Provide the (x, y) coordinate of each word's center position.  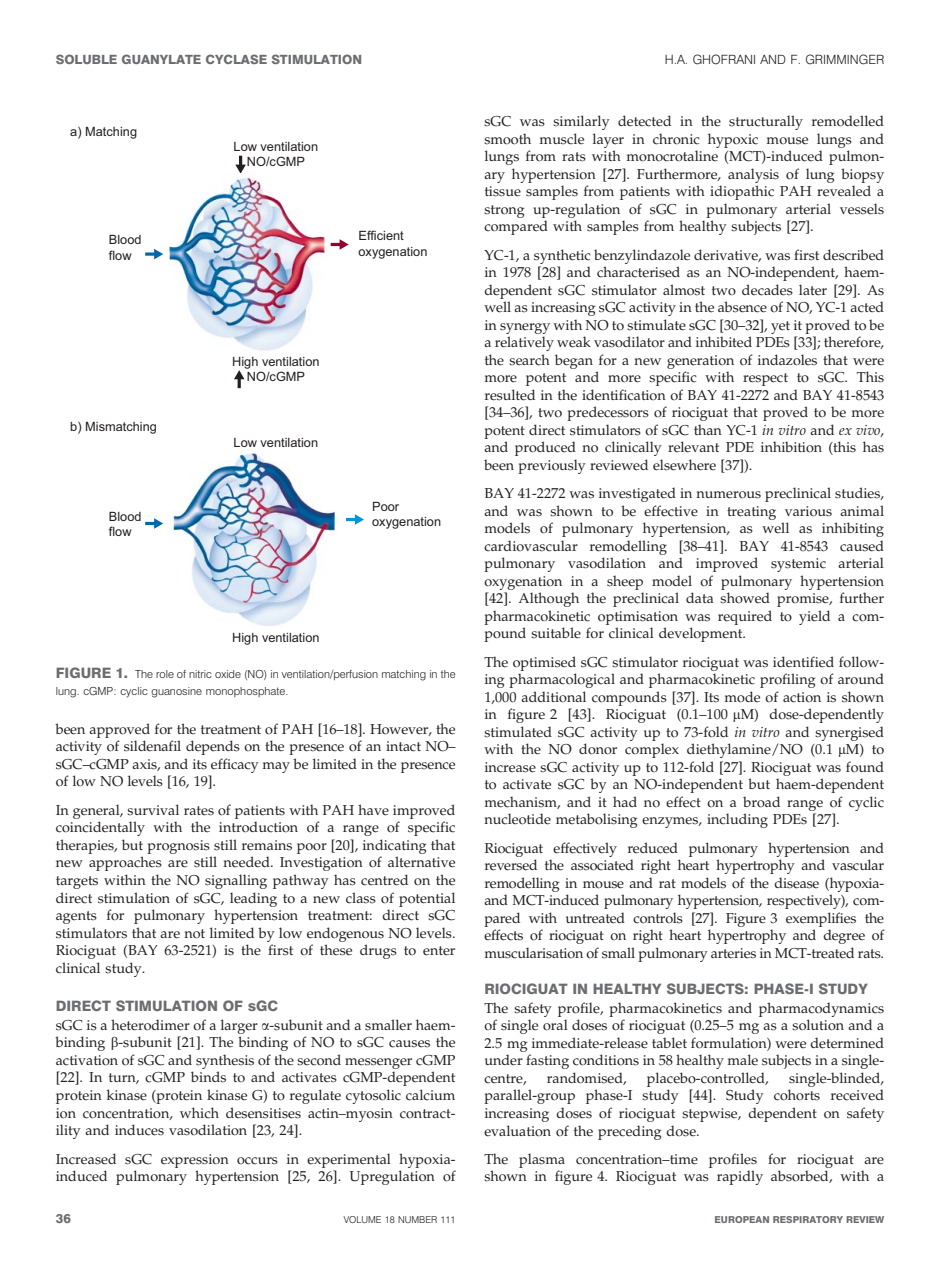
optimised (544, 663)
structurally (766, 122)
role (165, 674)
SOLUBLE (86, 59)
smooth (507, 139)
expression (195, 1161)
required (745, 617)
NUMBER (417, 1219)
